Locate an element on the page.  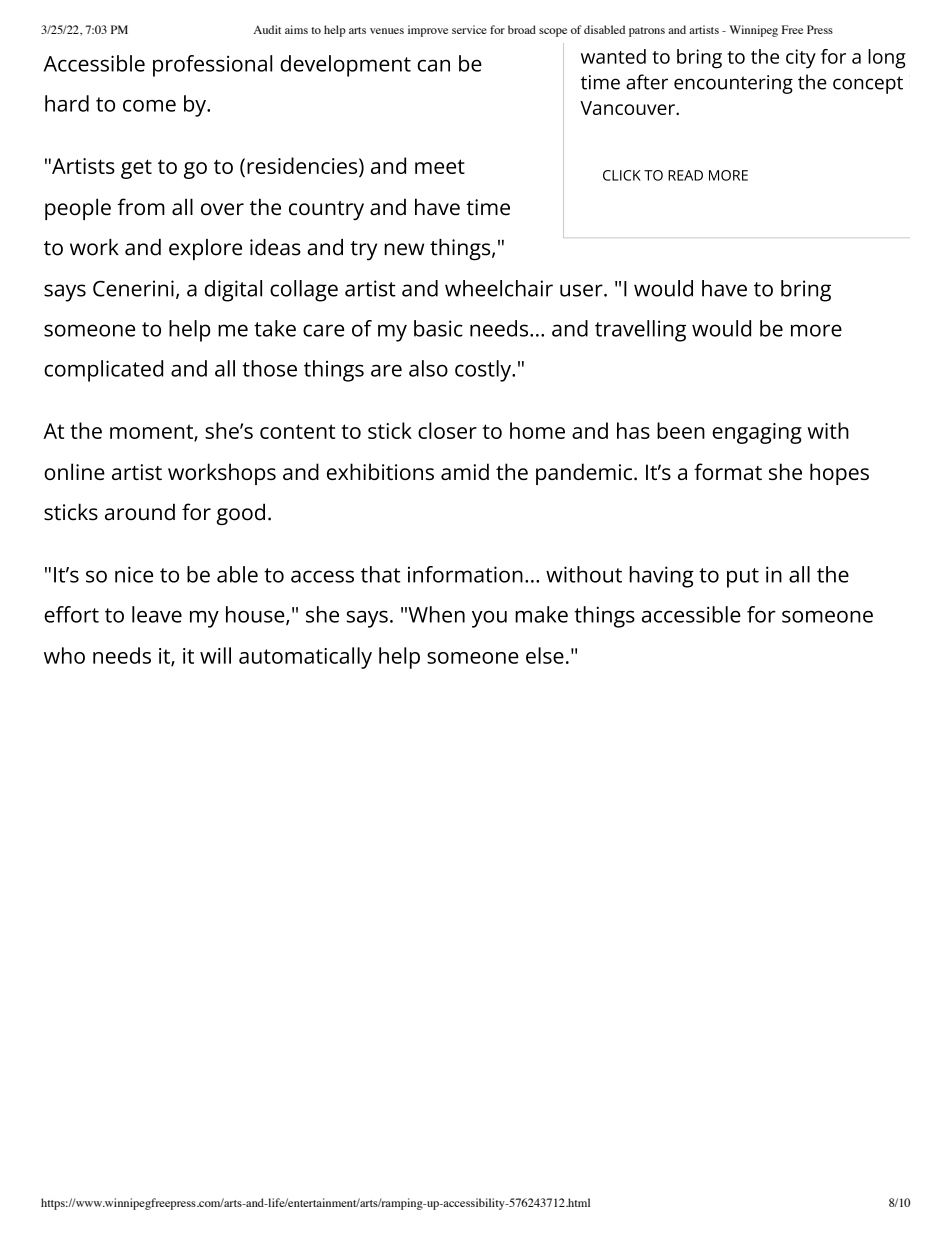
put is located at coordinates (743, 578).
